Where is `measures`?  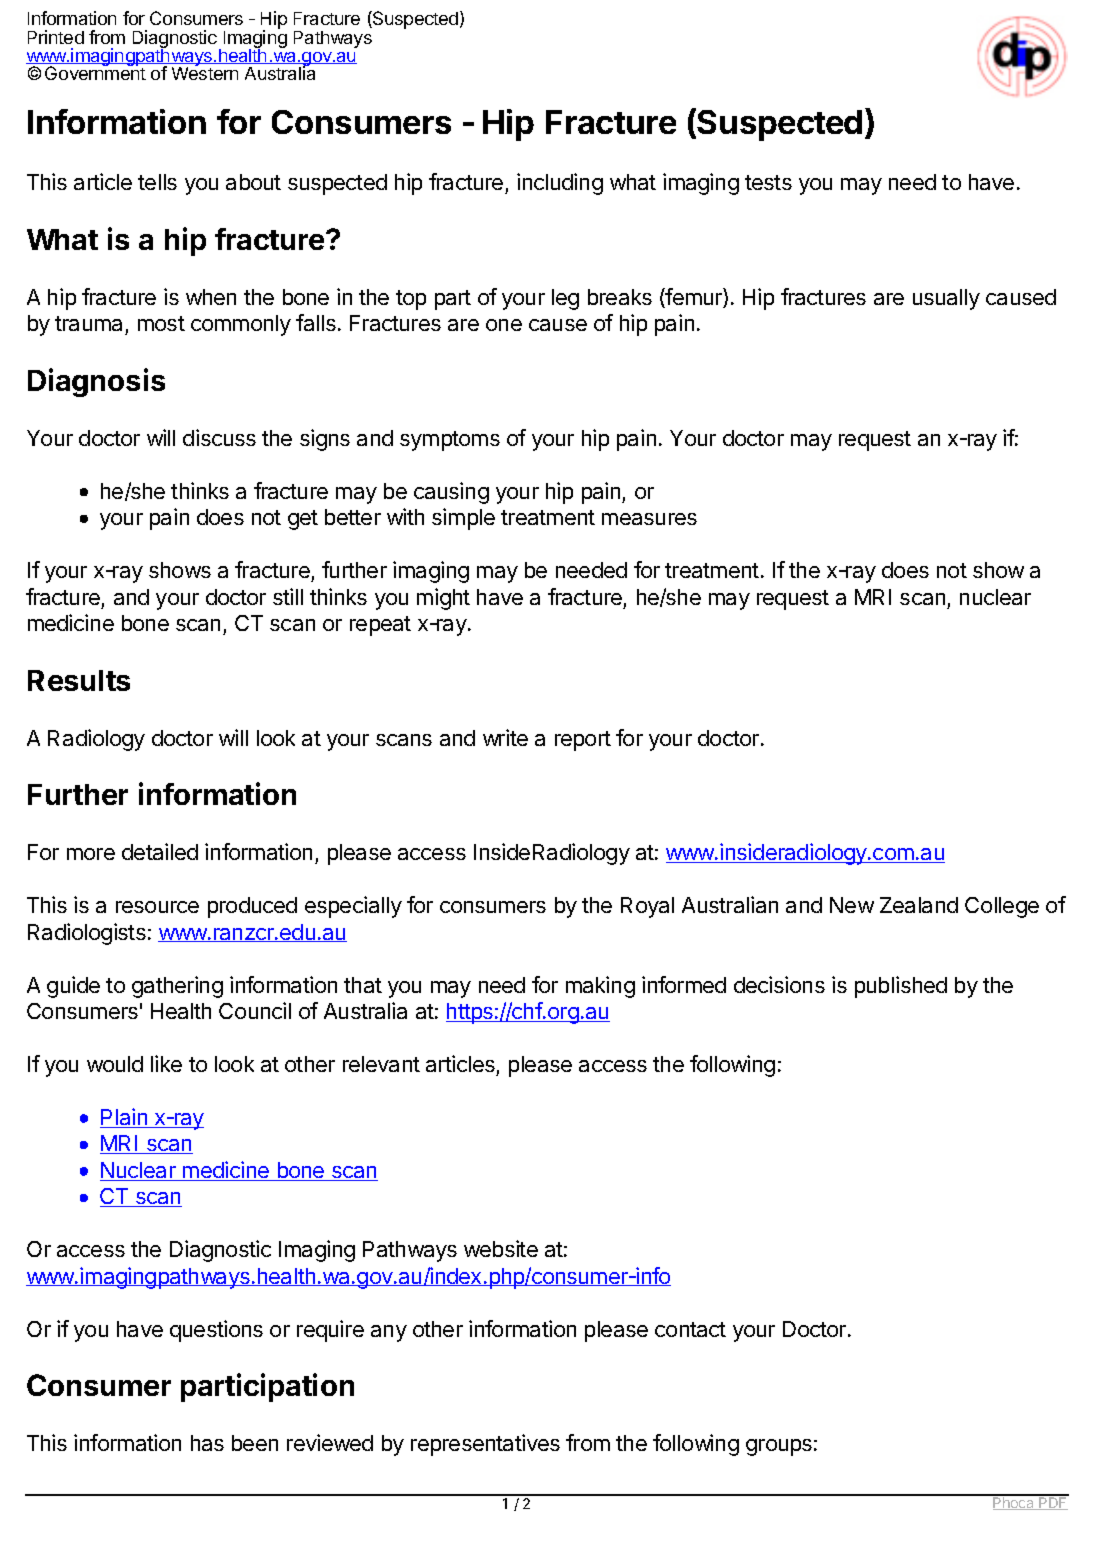
measures is located at coordinates (649, 519).
